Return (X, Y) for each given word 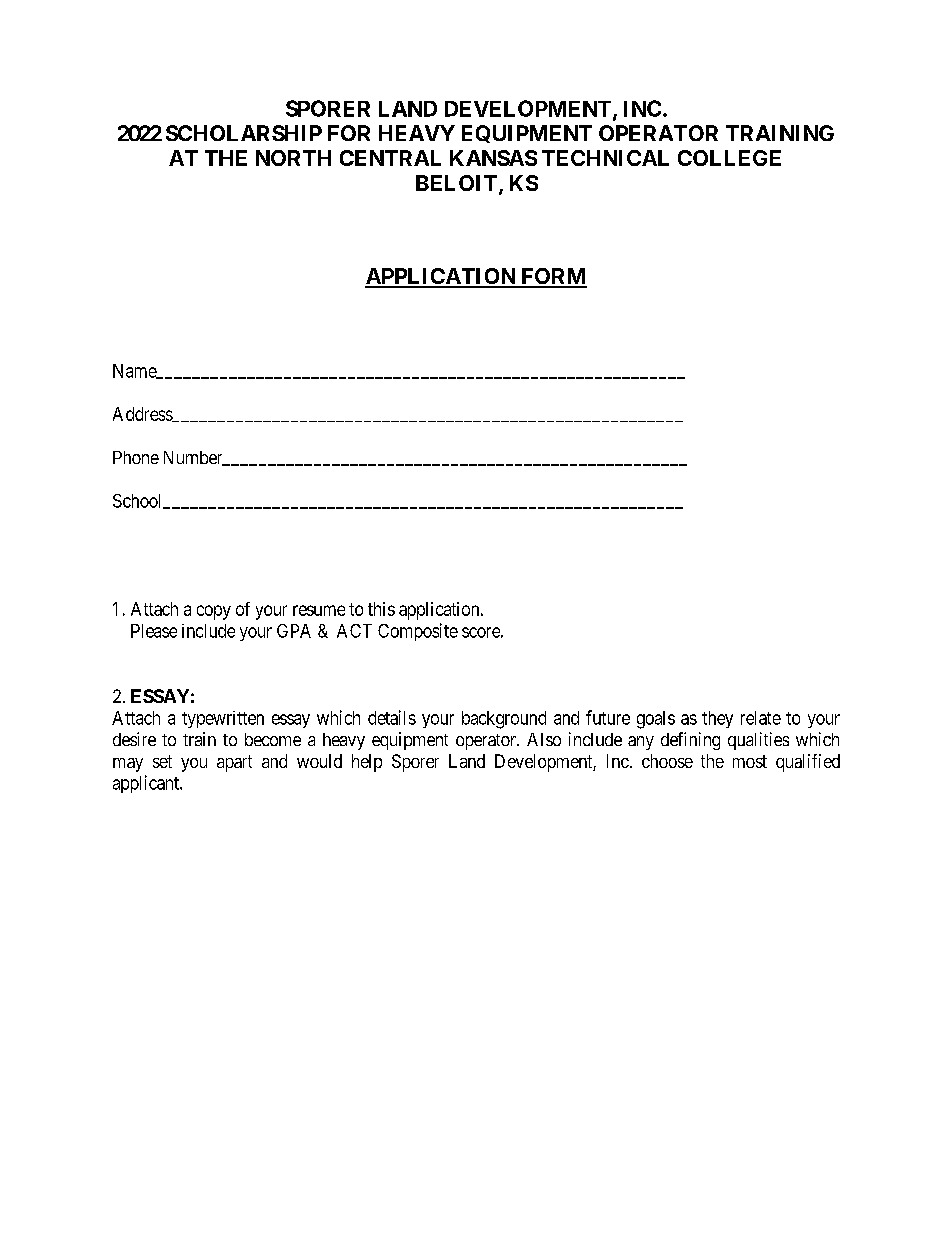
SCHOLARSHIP (244, 133)
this (381, 609)
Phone (136, 457)
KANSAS (493, 158)
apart (234, 763)
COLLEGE (729, 158)
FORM (553, 277)
